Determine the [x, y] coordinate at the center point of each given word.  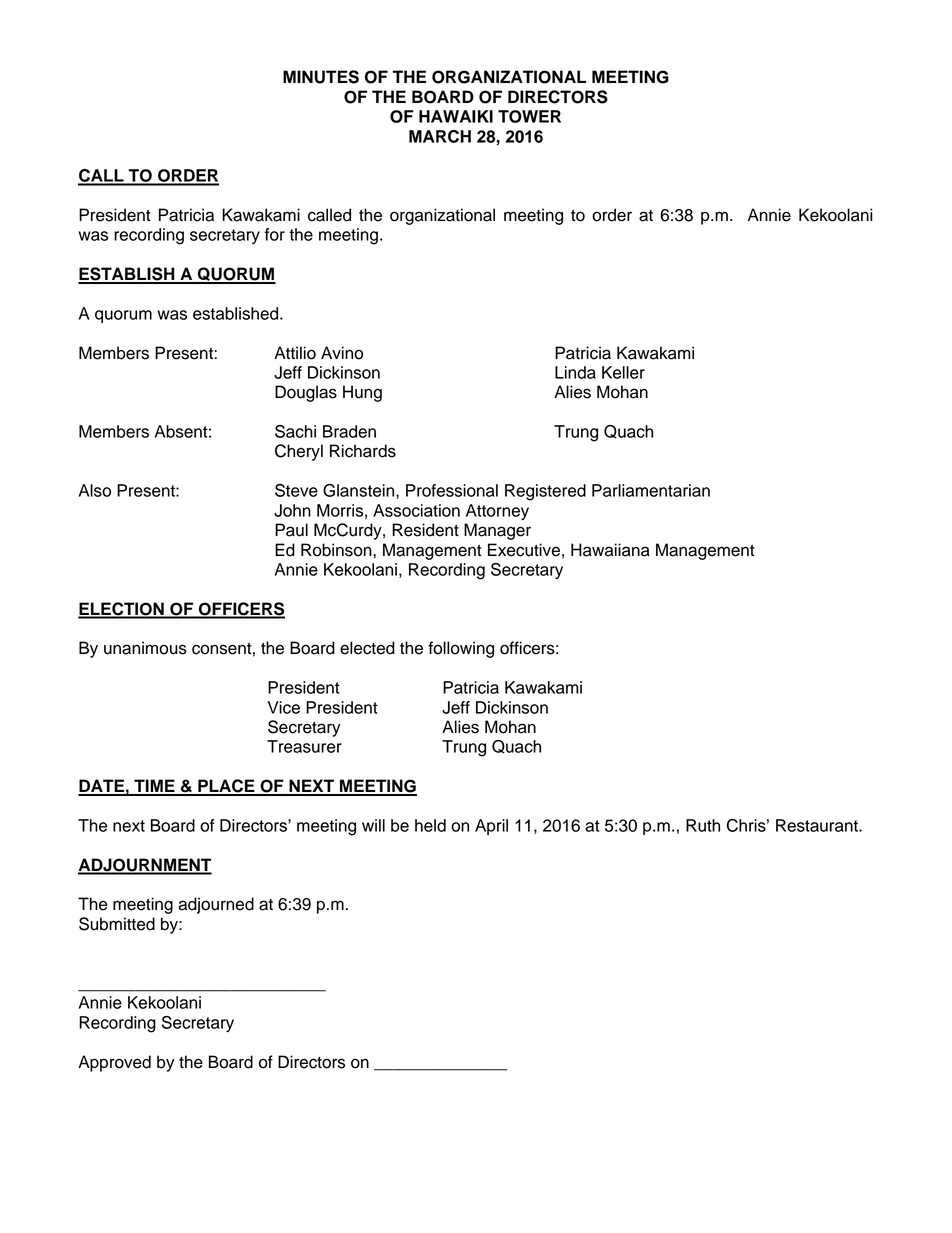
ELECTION [122, 610]
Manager [497, 531]
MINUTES [321, 77]
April [491, 827]
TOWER [529, 116]
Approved [114, 1063]
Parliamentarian [651, 490]
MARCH [440, 136]
